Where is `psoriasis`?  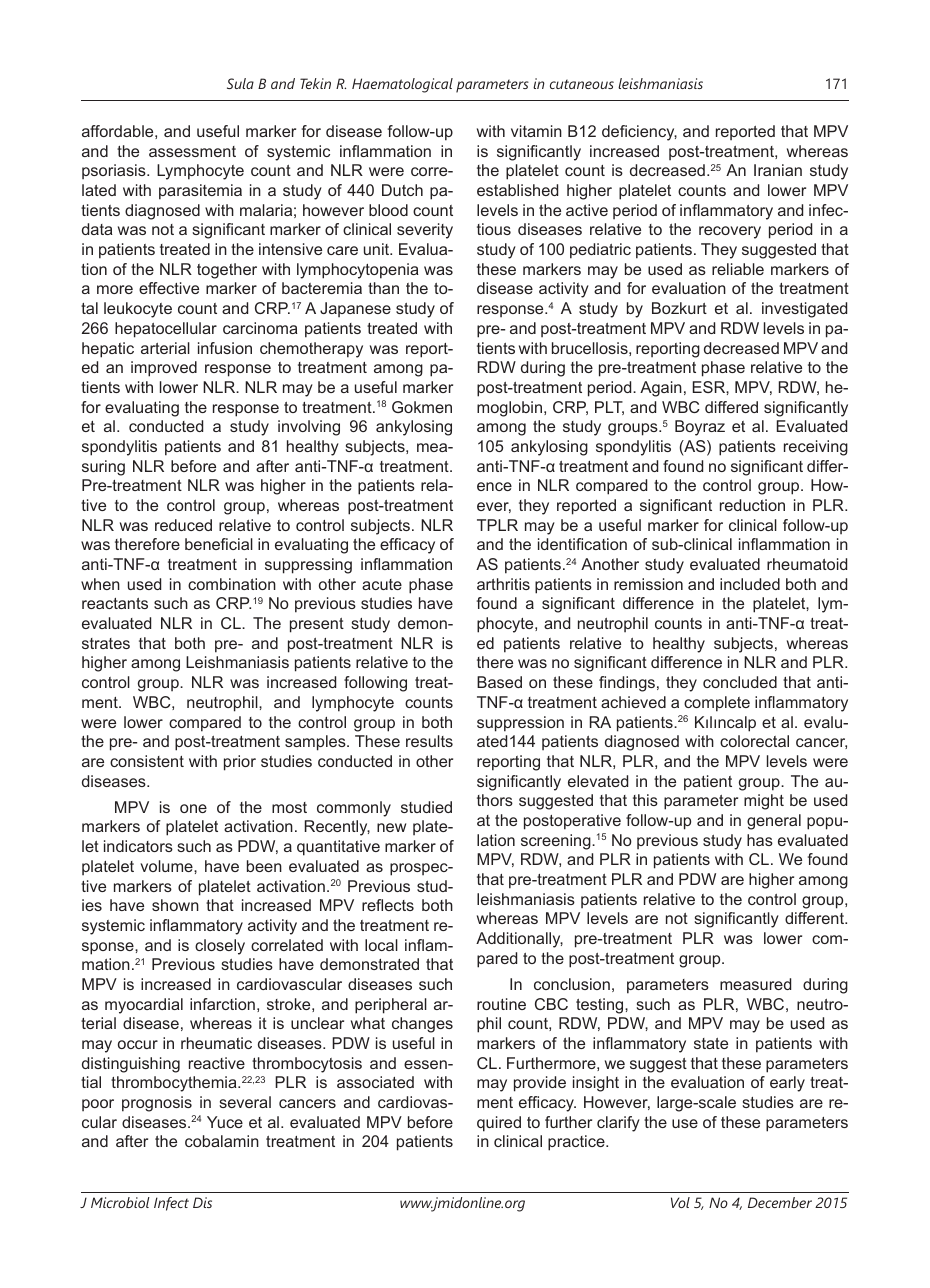
psoriasis is located at coordinates (115, 171).
